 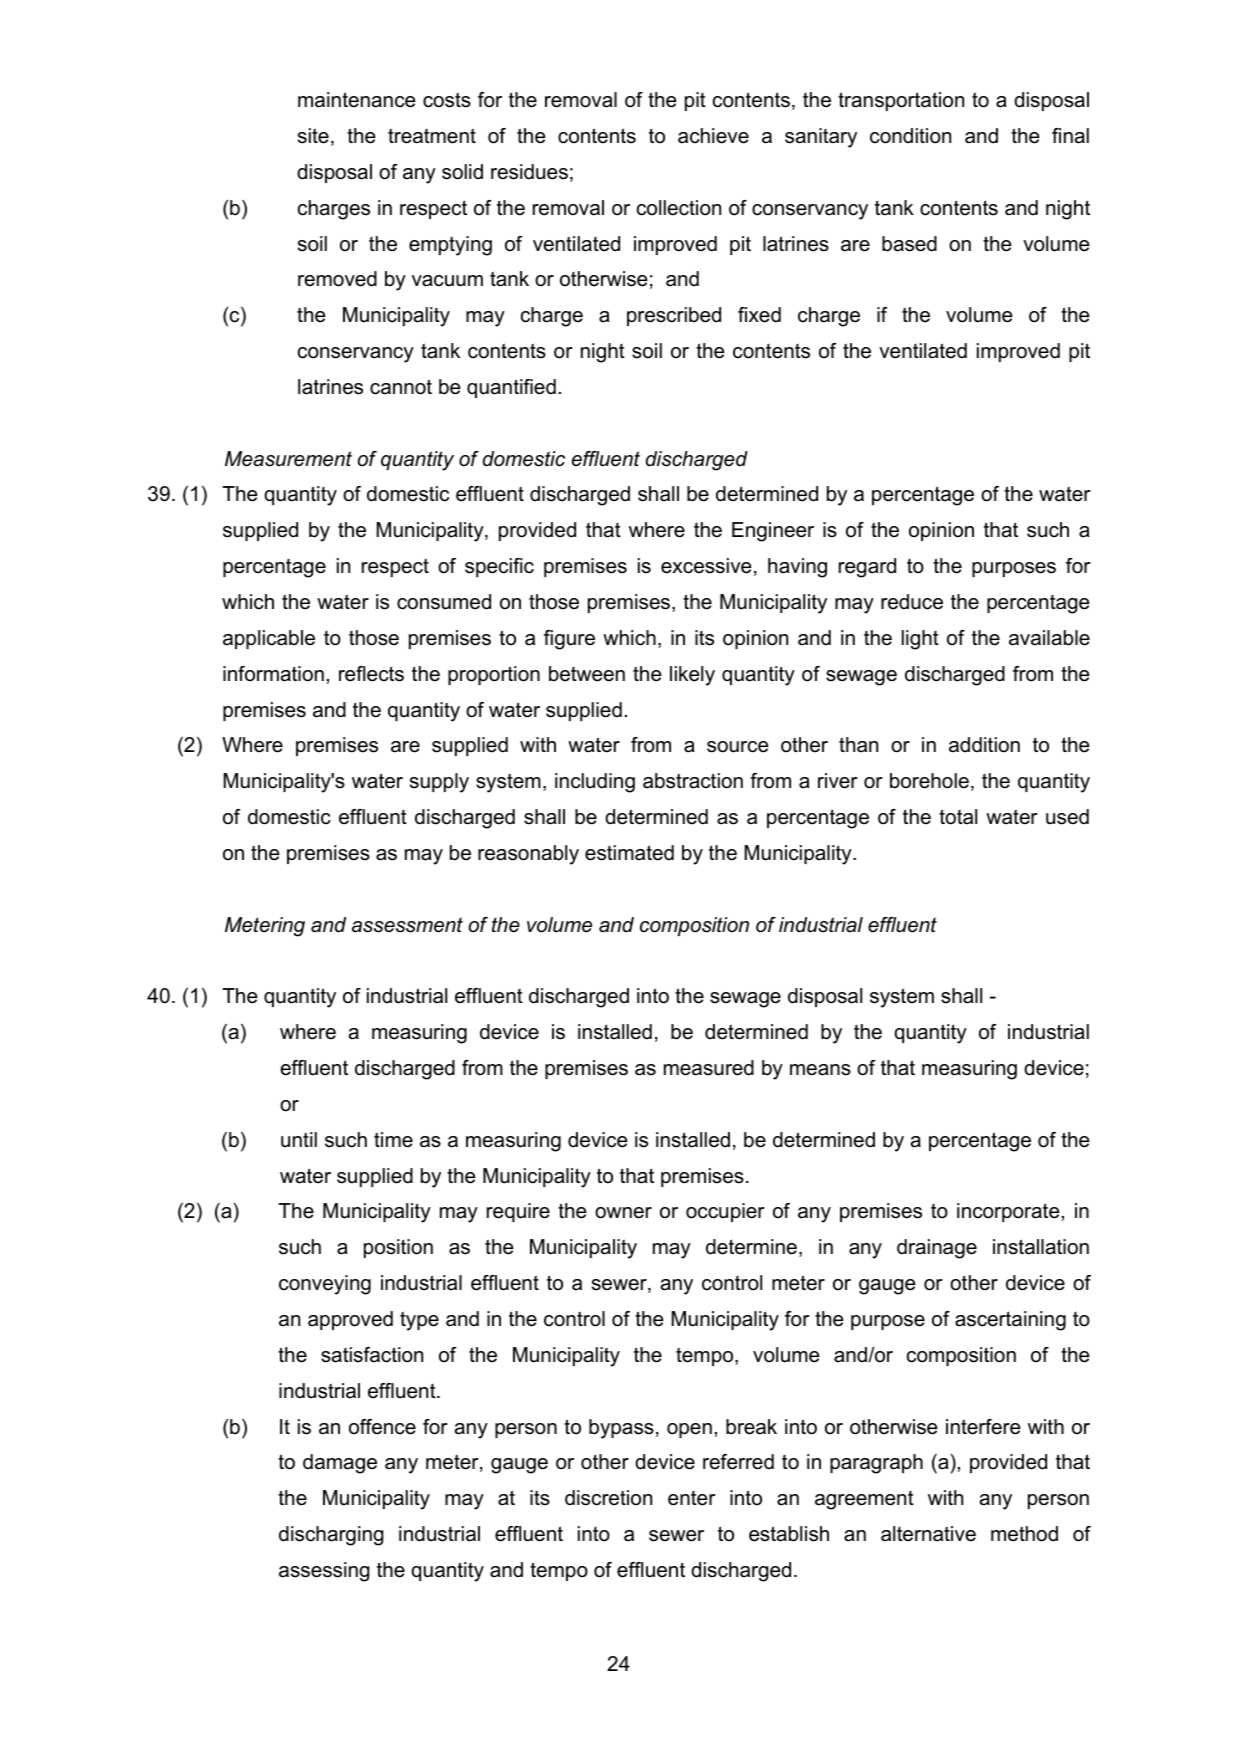 I want to click on excessive, so click(x=706, y=566).
